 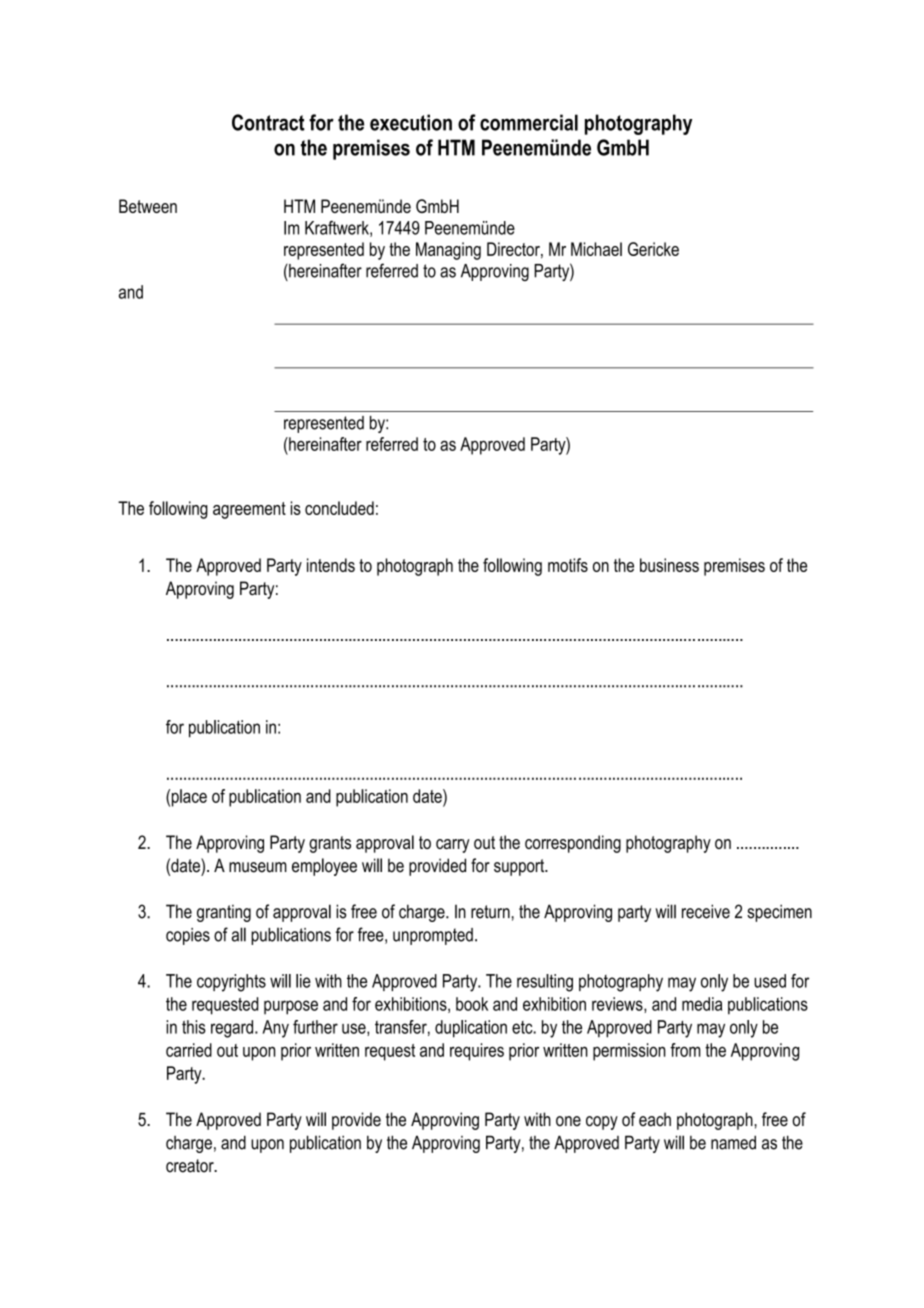 I want to click on requires, so click(x=477, y=1052).
